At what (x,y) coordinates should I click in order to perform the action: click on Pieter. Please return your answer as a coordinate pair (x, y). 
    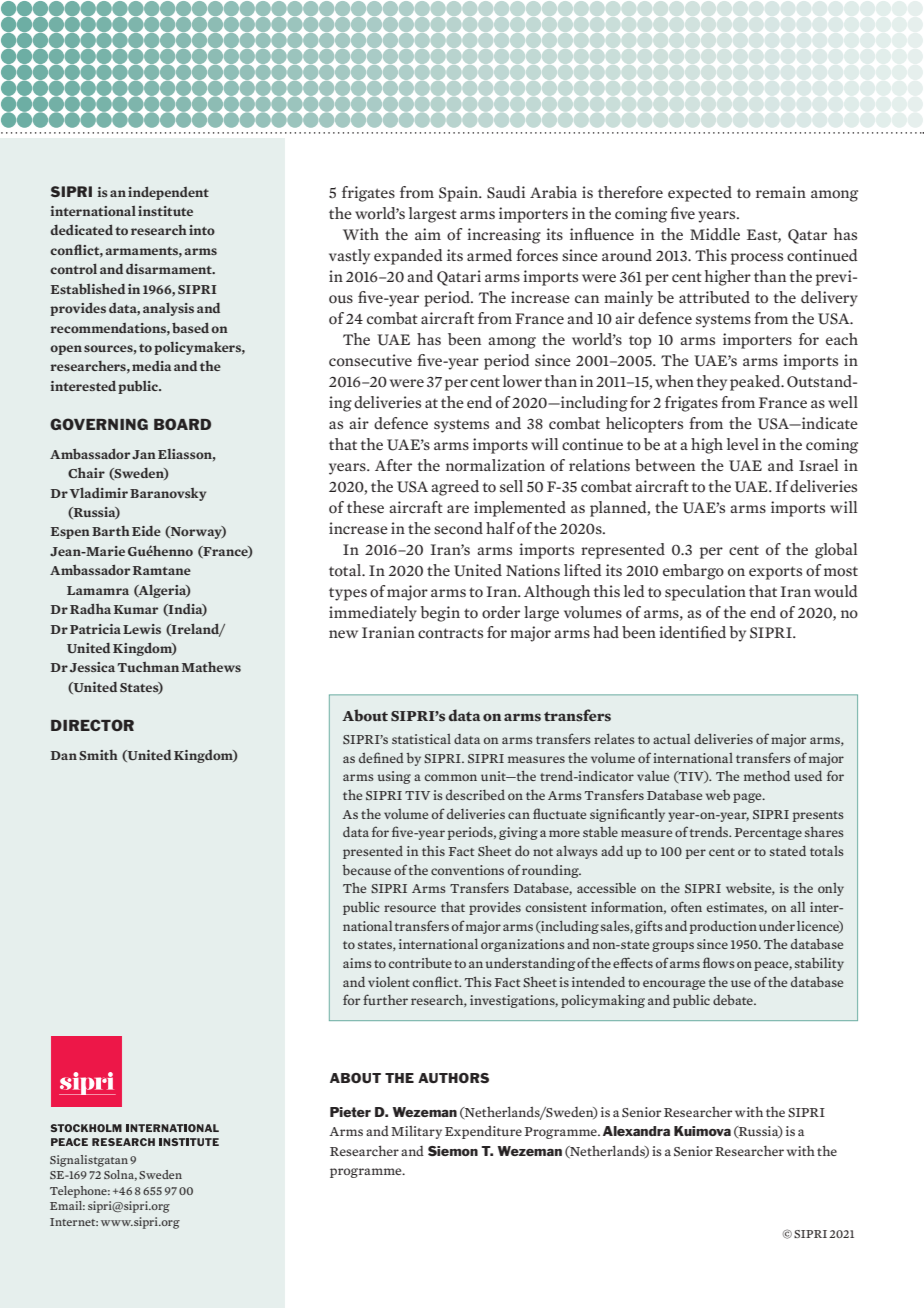
    Looking at the image, I should click on (350, 1112).
